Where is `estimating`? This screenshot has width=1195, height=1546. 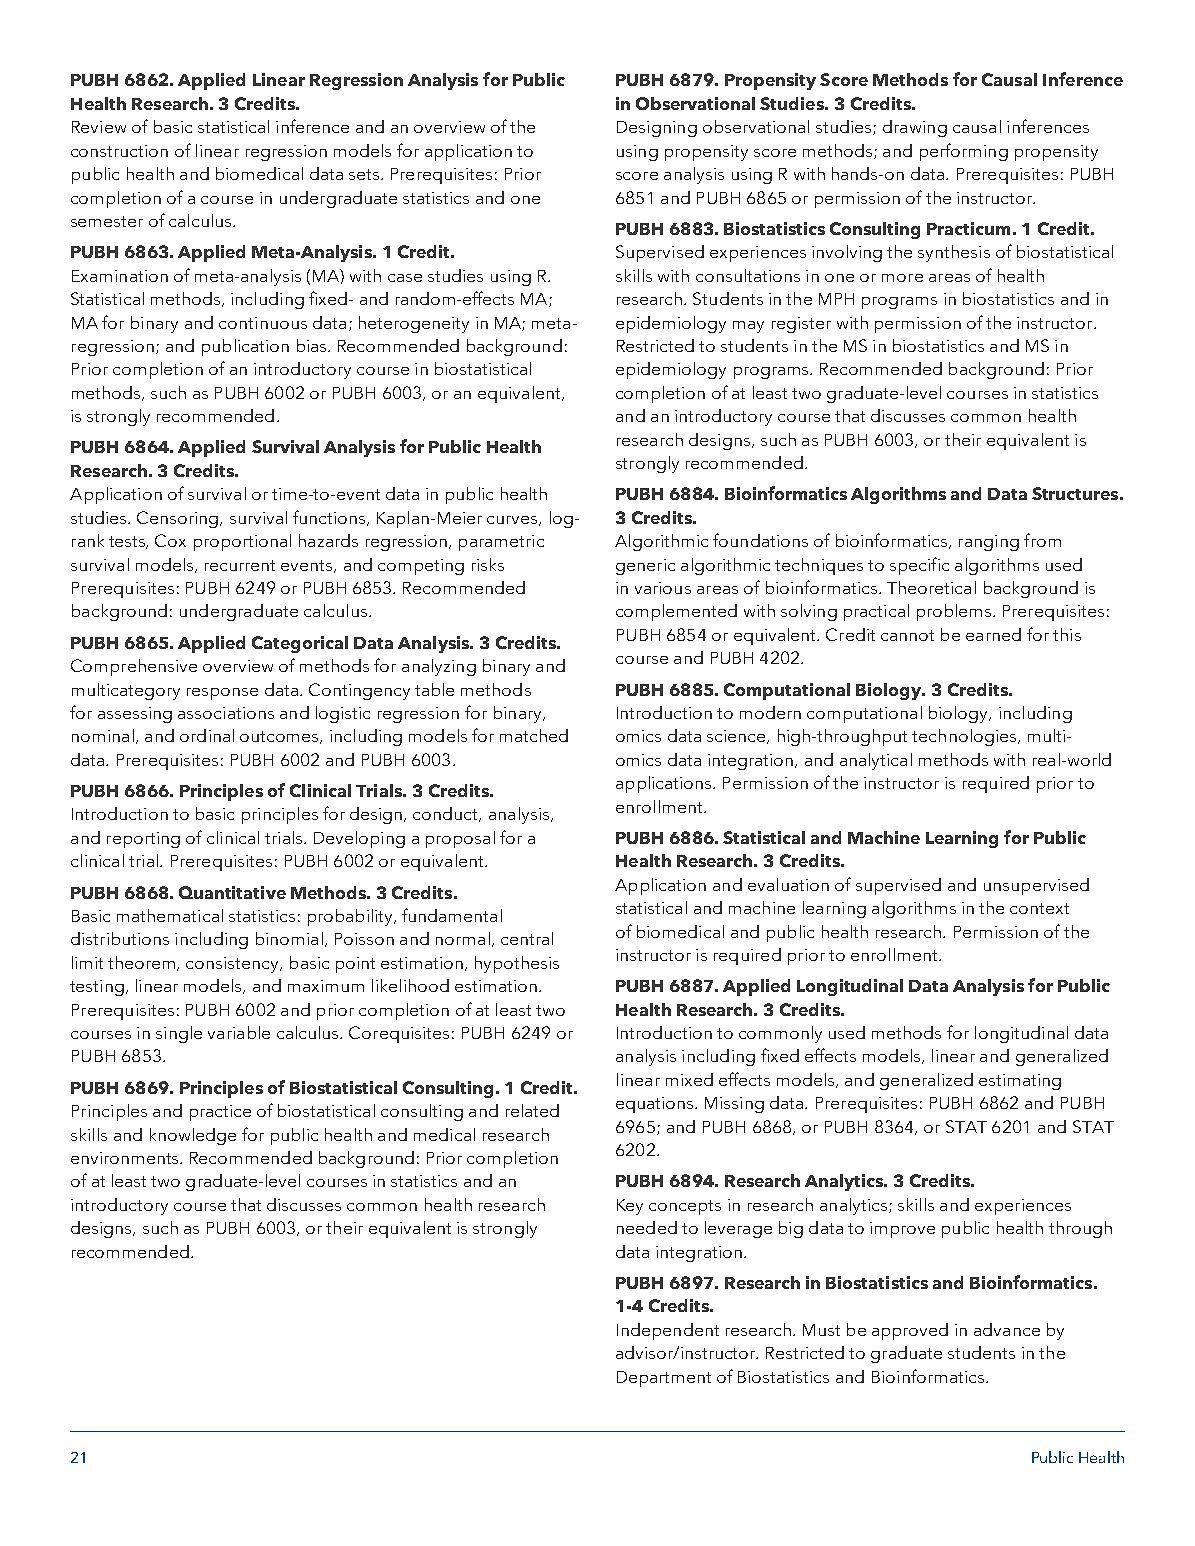
estimating is located at coordinates (1020, 1082).
